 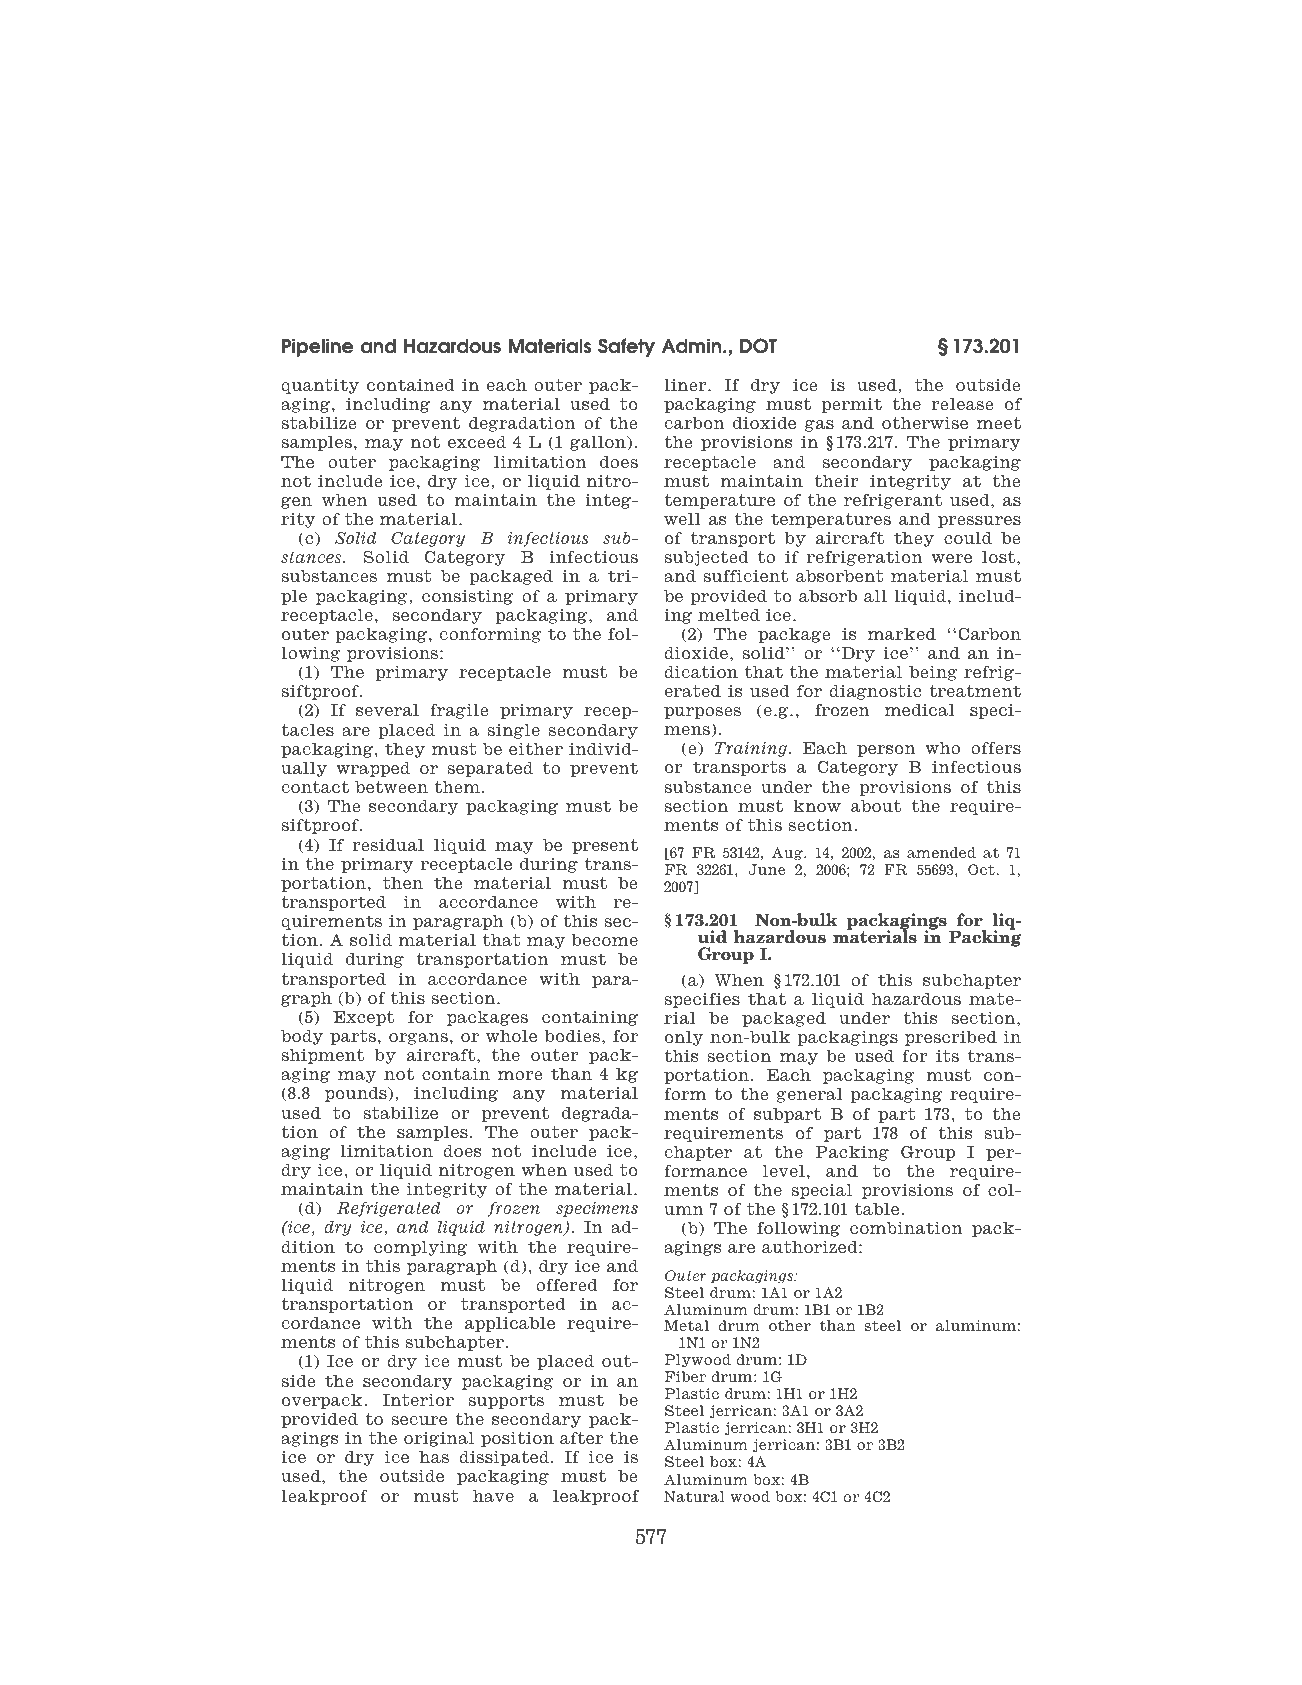 What do you see at coordinates (434, 1457) in the screenshot?
I see `has` at bounding box center [434, 1457].
